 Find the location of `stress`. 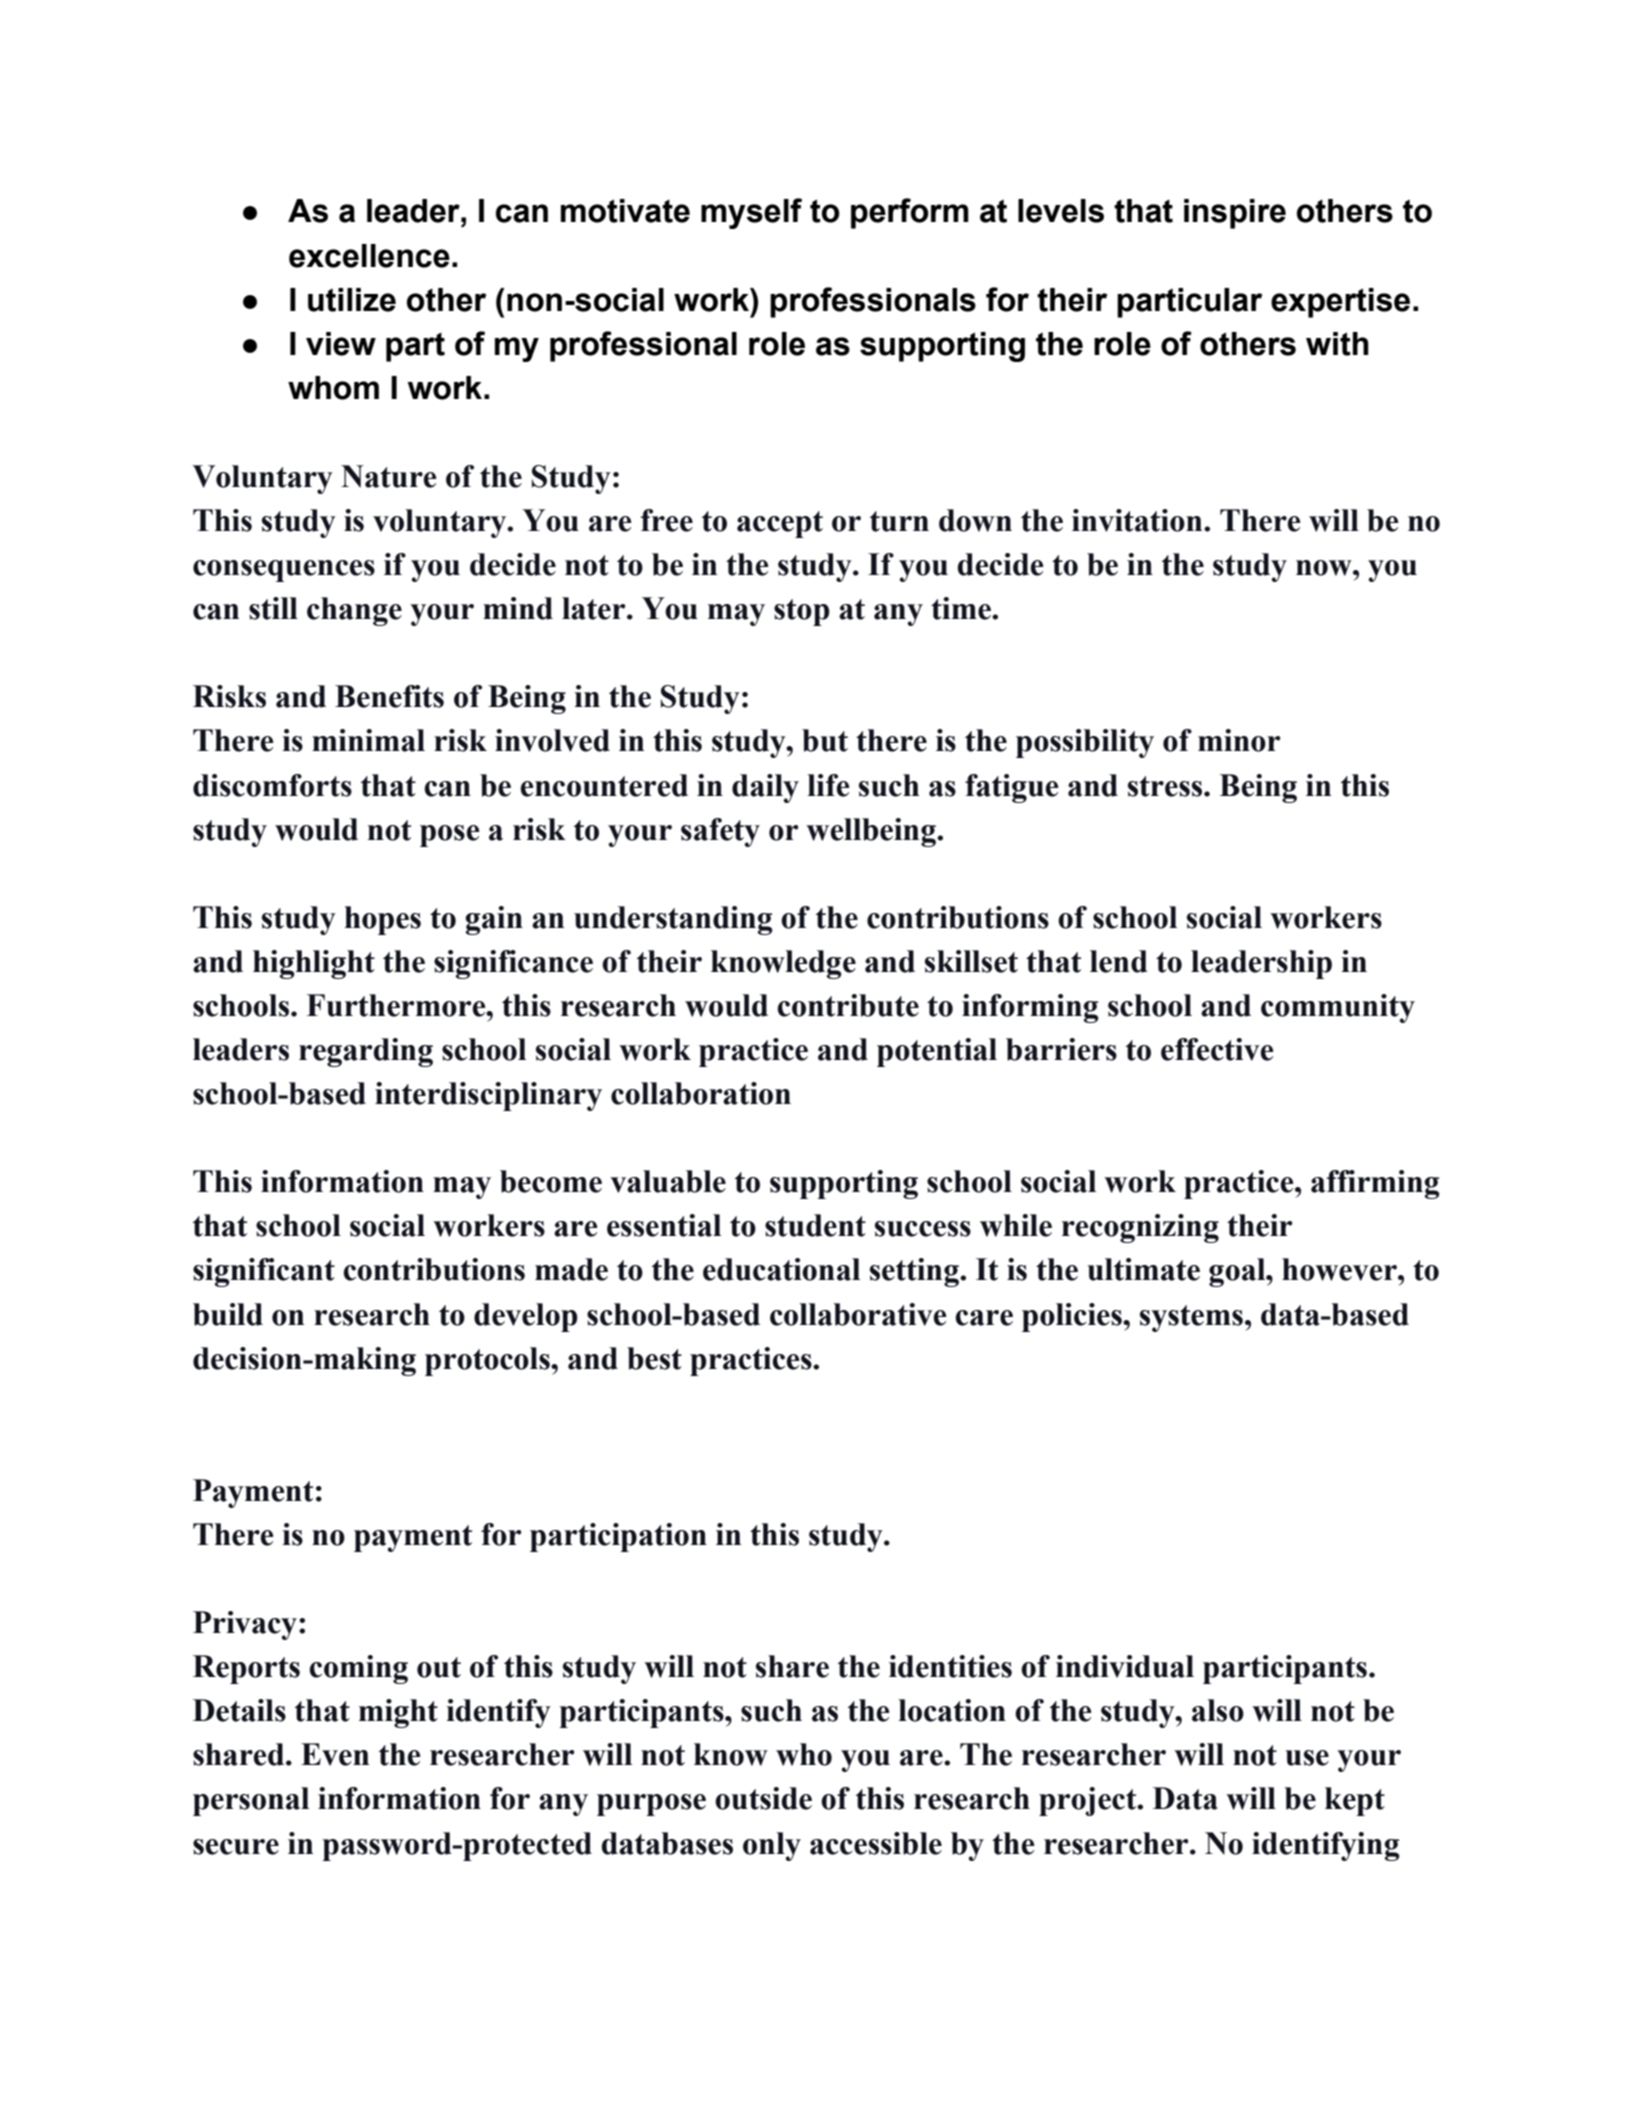

stress is located at coordinates (1166, 786).
